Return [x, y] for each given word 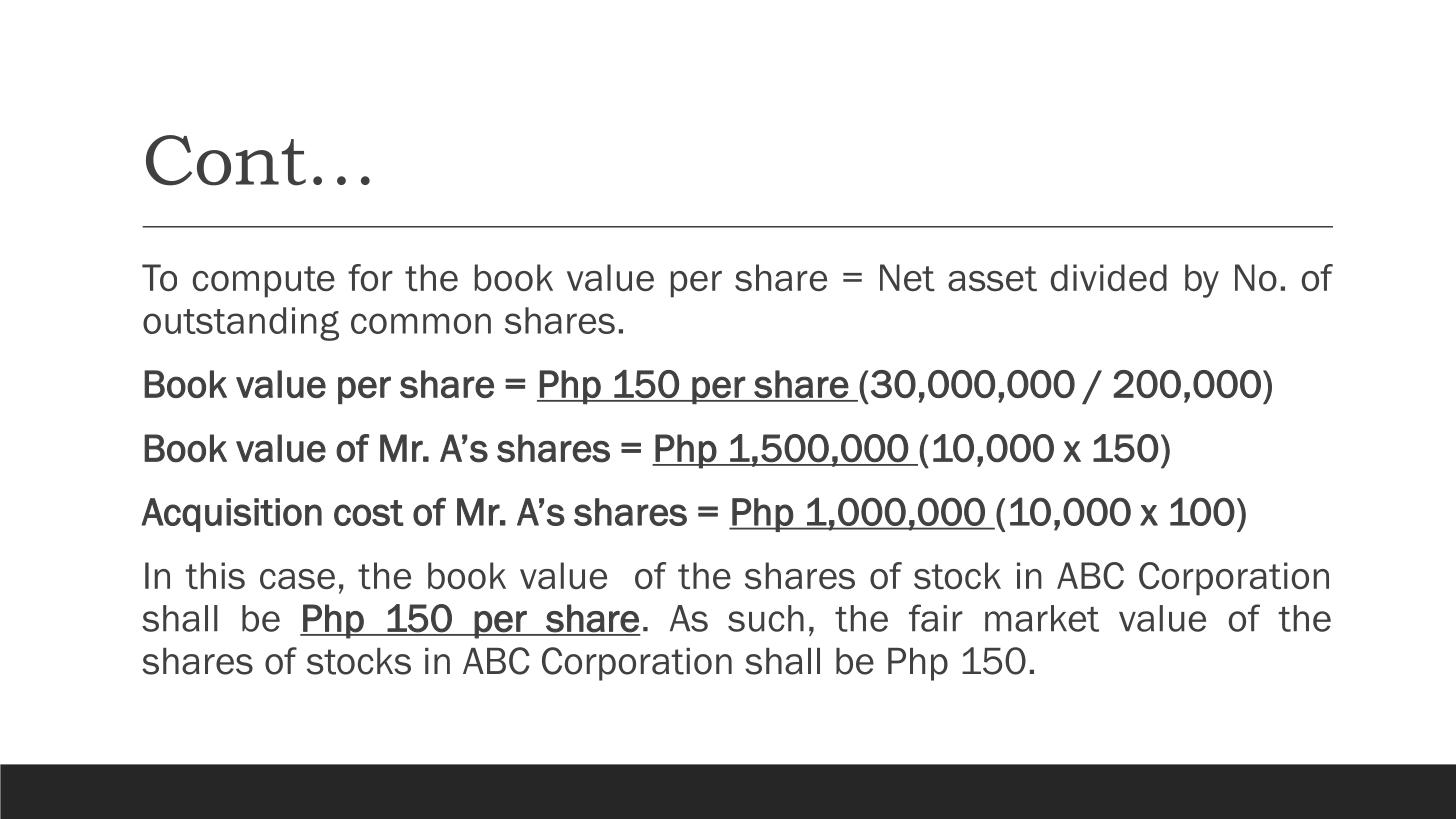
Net [907, 277]
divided [1109, 277]
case [297, 579]
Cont [226, 160]
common [421, 323]
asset [992, 278]
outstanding [241, 324]
